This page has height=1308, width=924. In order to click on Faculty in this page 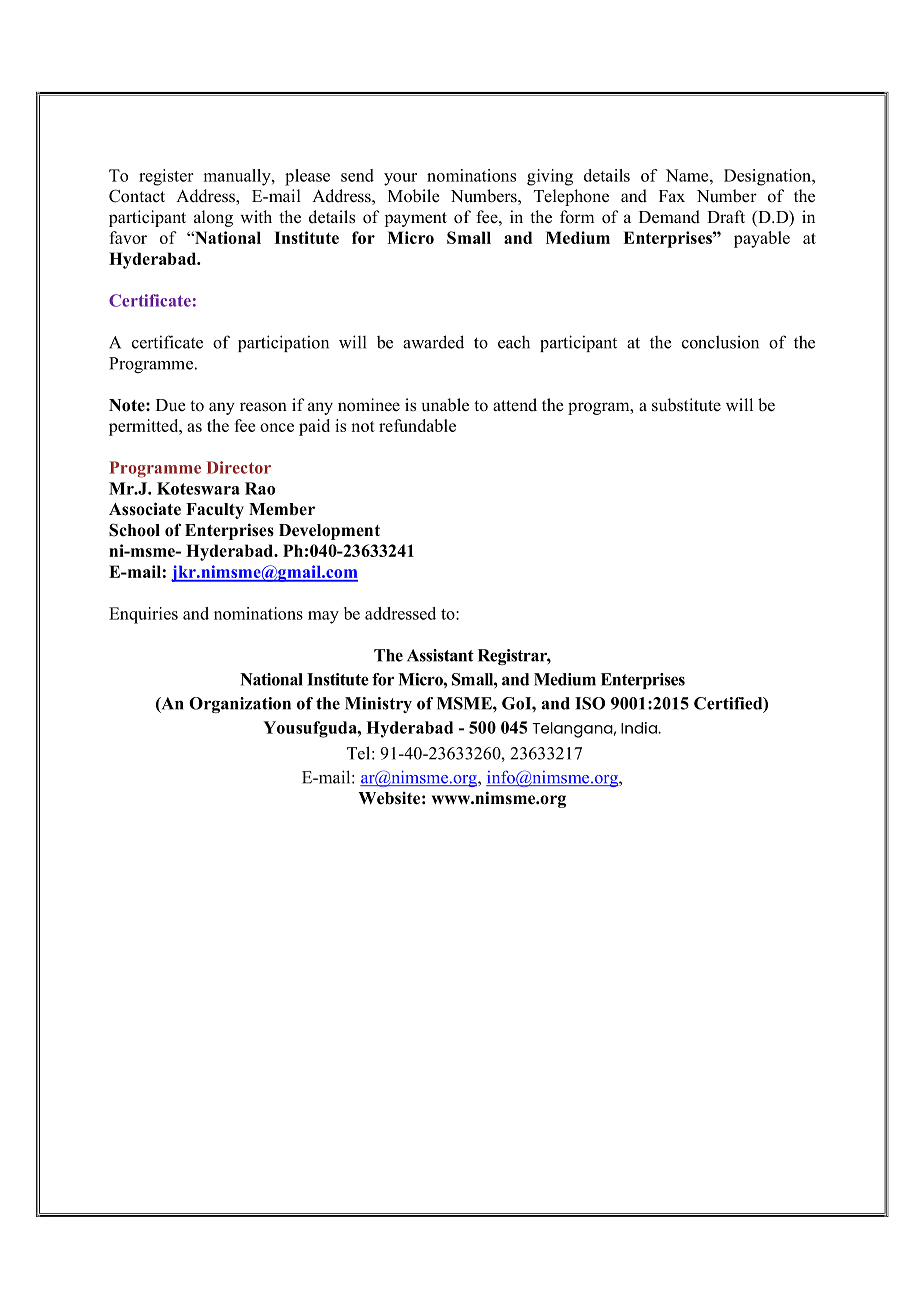, I will do `click(215, 511)`.
